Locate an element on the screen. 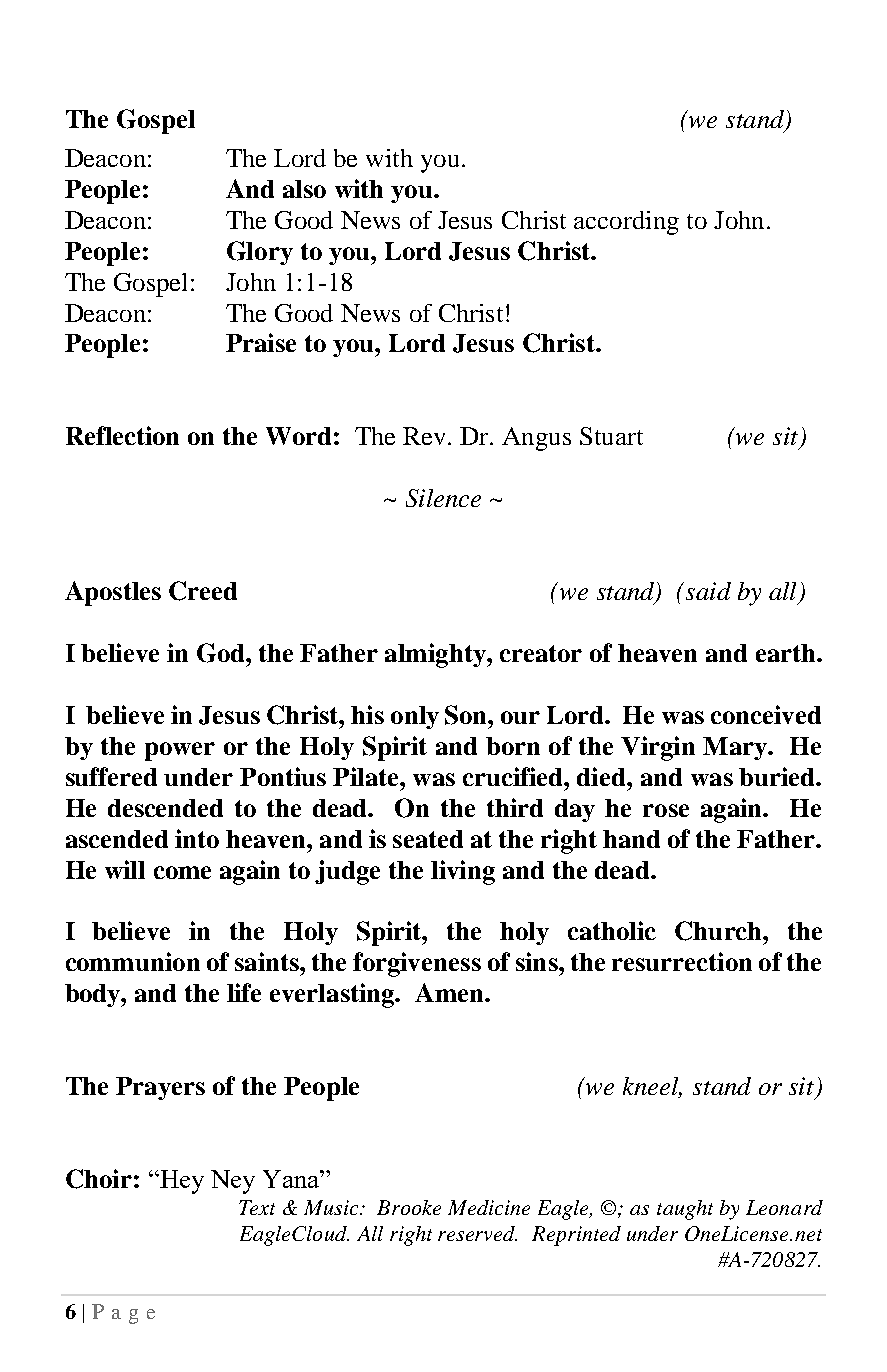 The width and height of the screenshot is (887, 1372). come is located at coordinates (182, 872).
